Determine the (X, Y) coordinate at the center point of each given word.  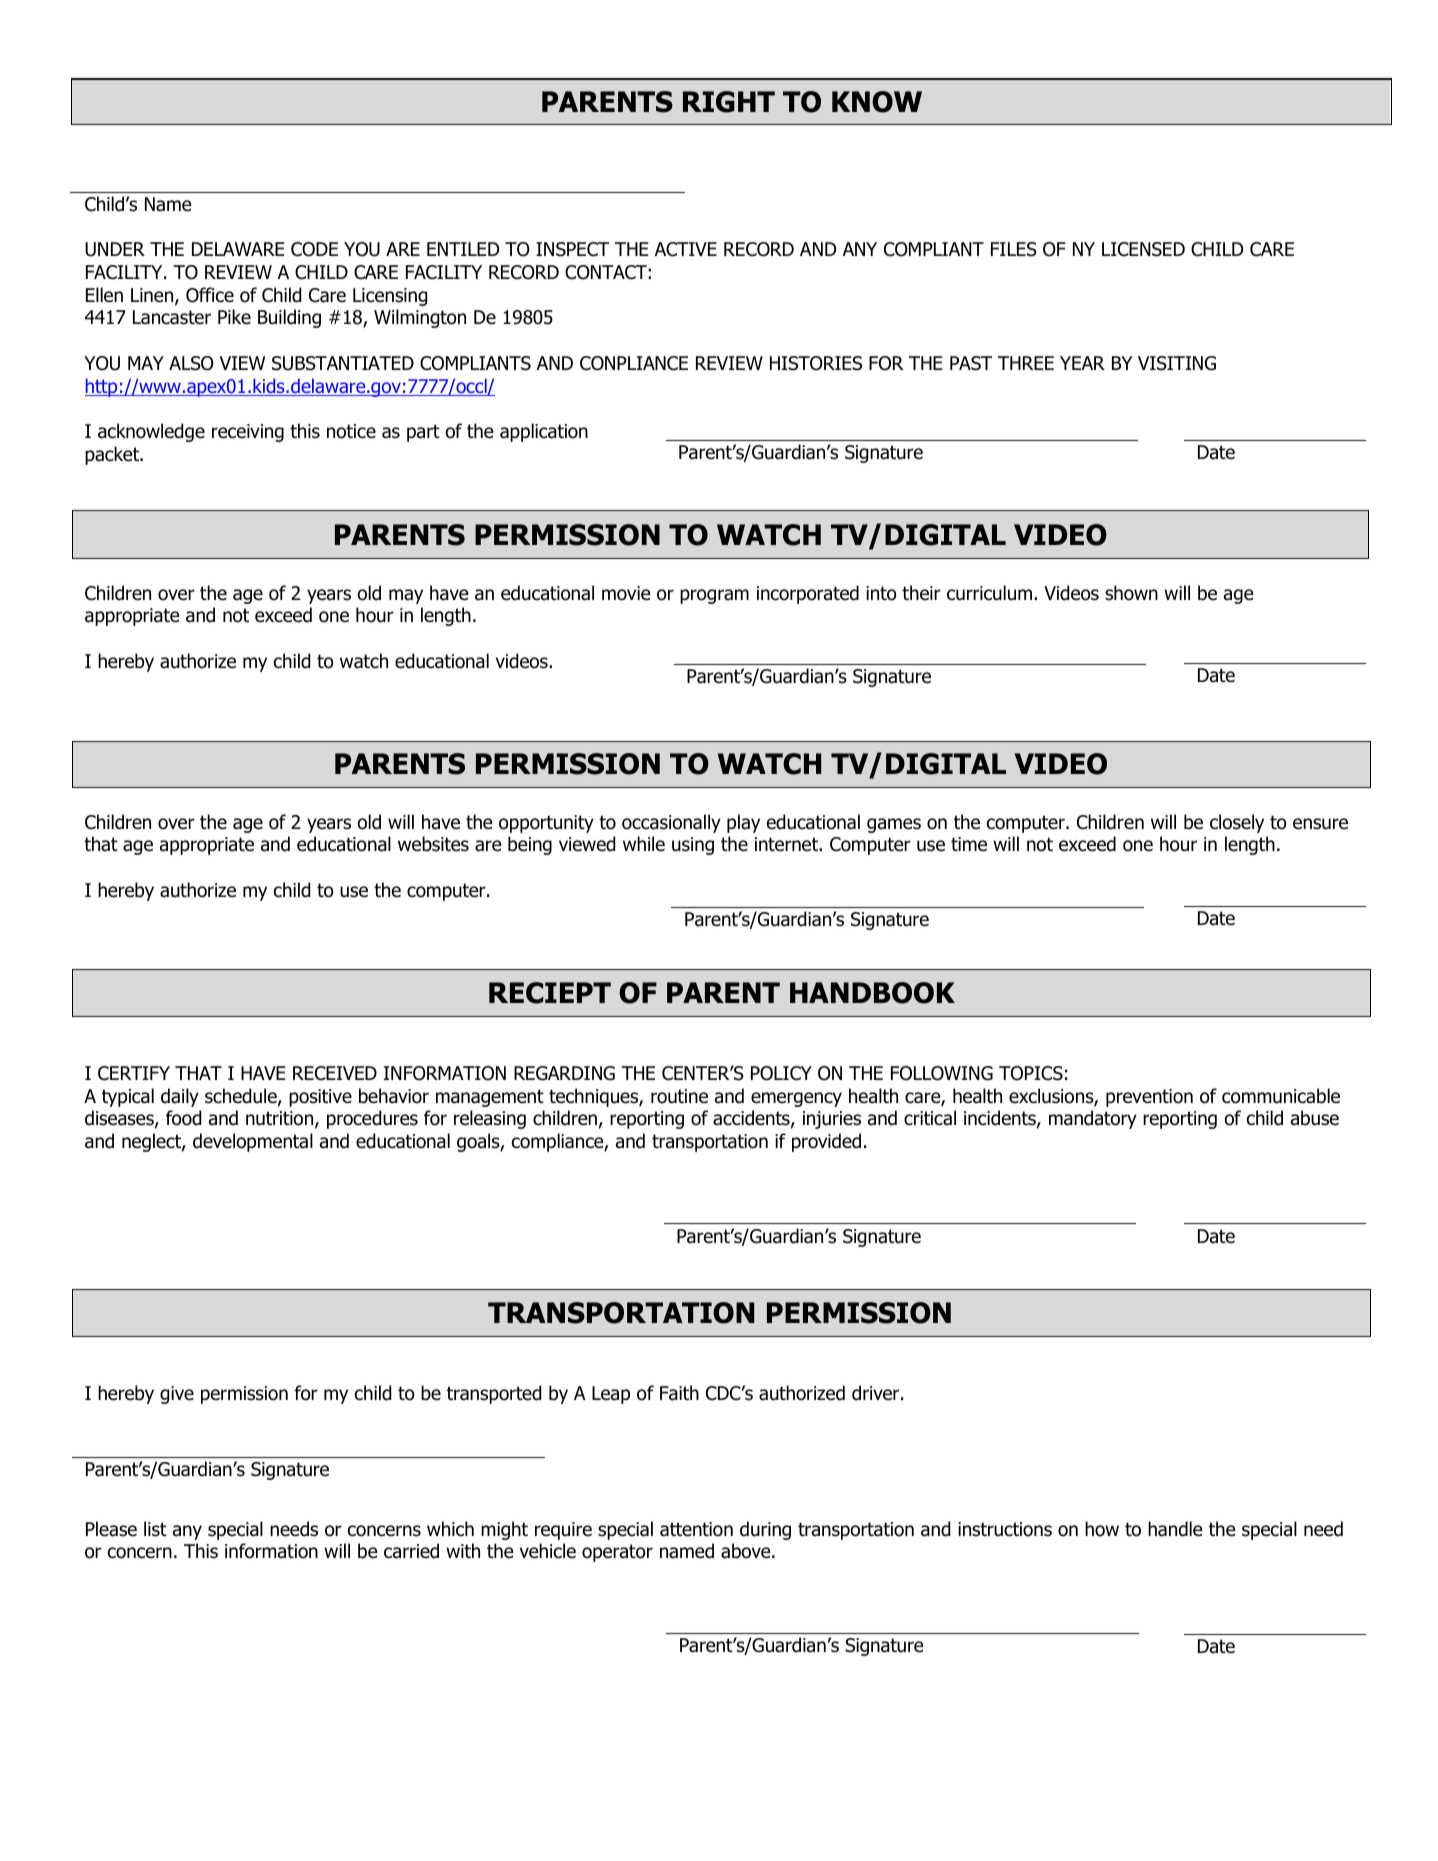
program (714, 596)
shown (1131, 593)
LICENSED (1143, 249)
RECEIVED (335, 1073)
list (155, 1529)
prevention (1149, 1098)
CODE (314, 249)
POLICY (781, 1073)
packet (113, 455)
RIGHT (729, 102)
